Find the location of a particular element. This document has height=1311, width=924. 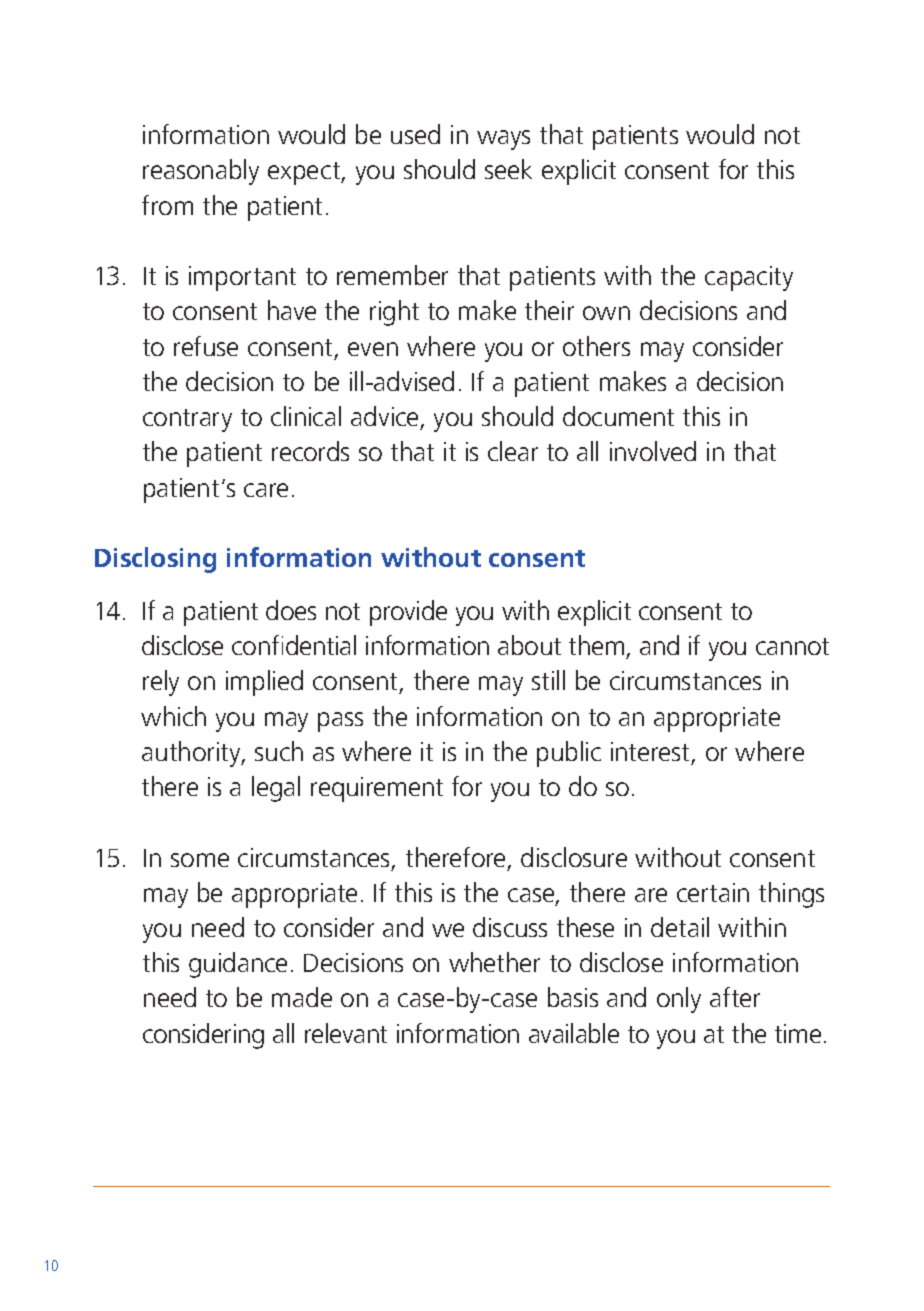

provide is located at coordinates (408, 613).
